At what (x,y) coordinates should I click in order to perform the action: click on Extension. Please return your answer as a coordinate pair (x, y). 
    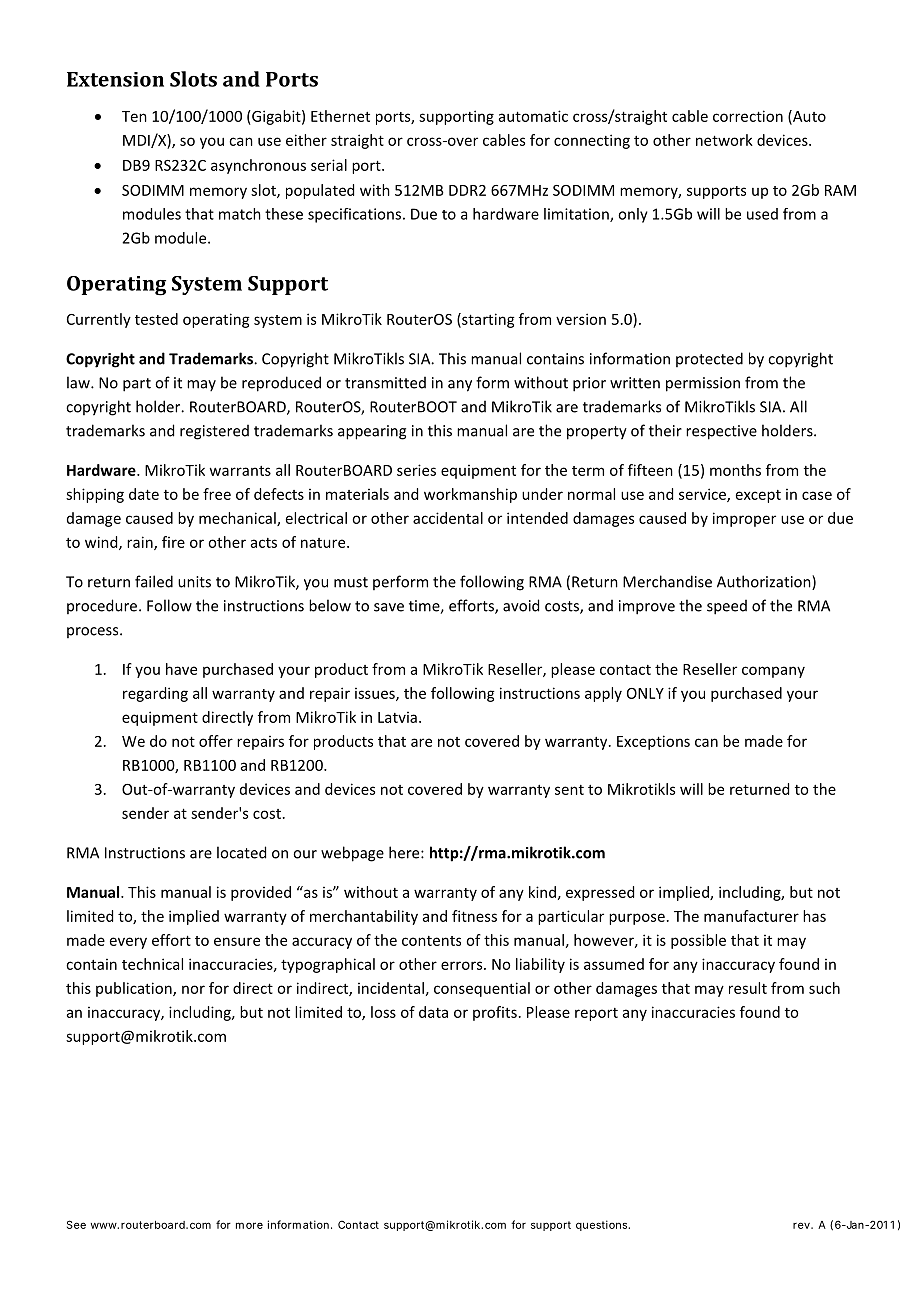
    Looking at the image, I should click on (115, 79).
